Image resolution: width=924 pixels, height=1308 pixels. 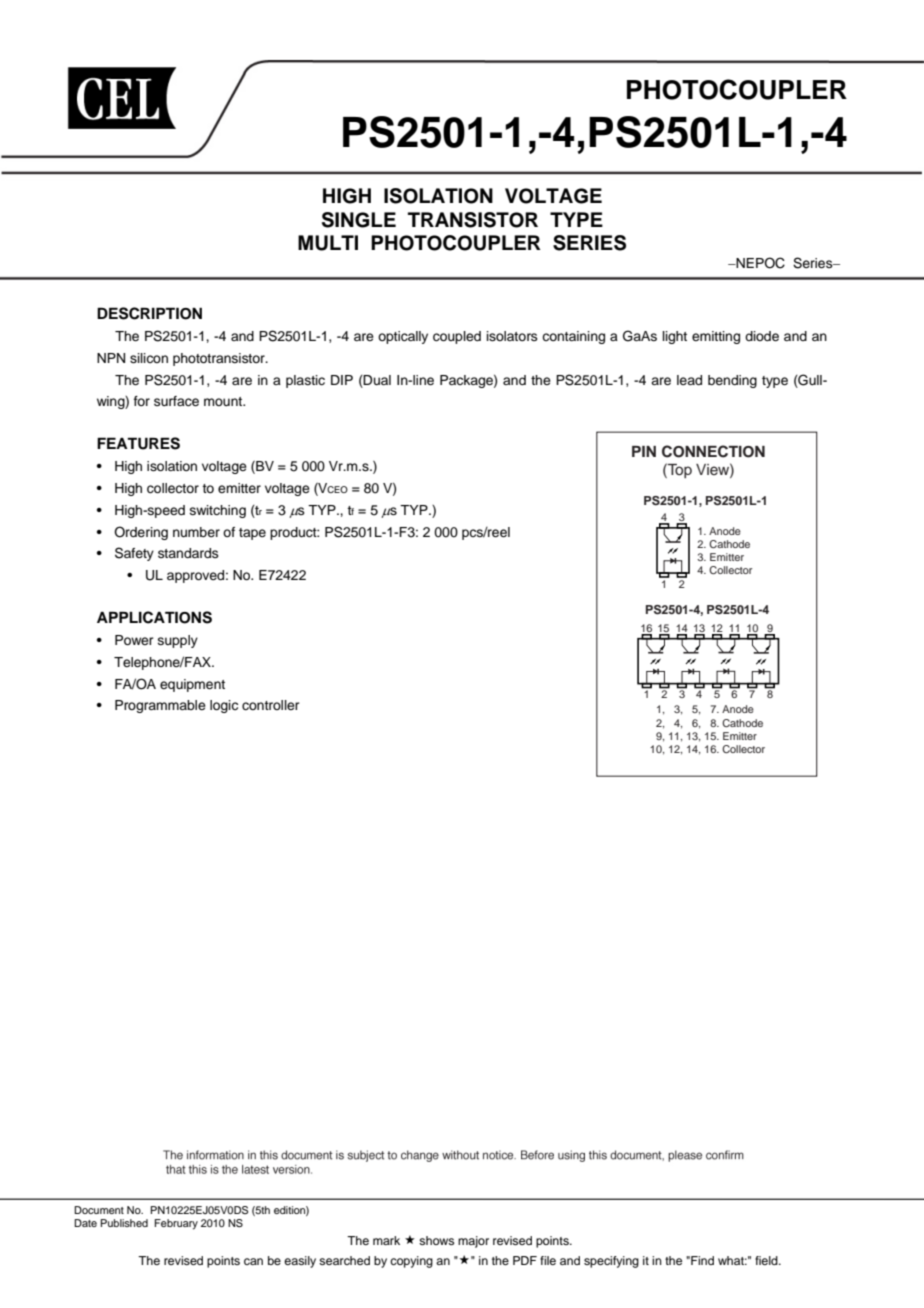 What do you see at coordinates (675, 337) in the screenshot?
I see `light` at bounding box center [675, 337].
